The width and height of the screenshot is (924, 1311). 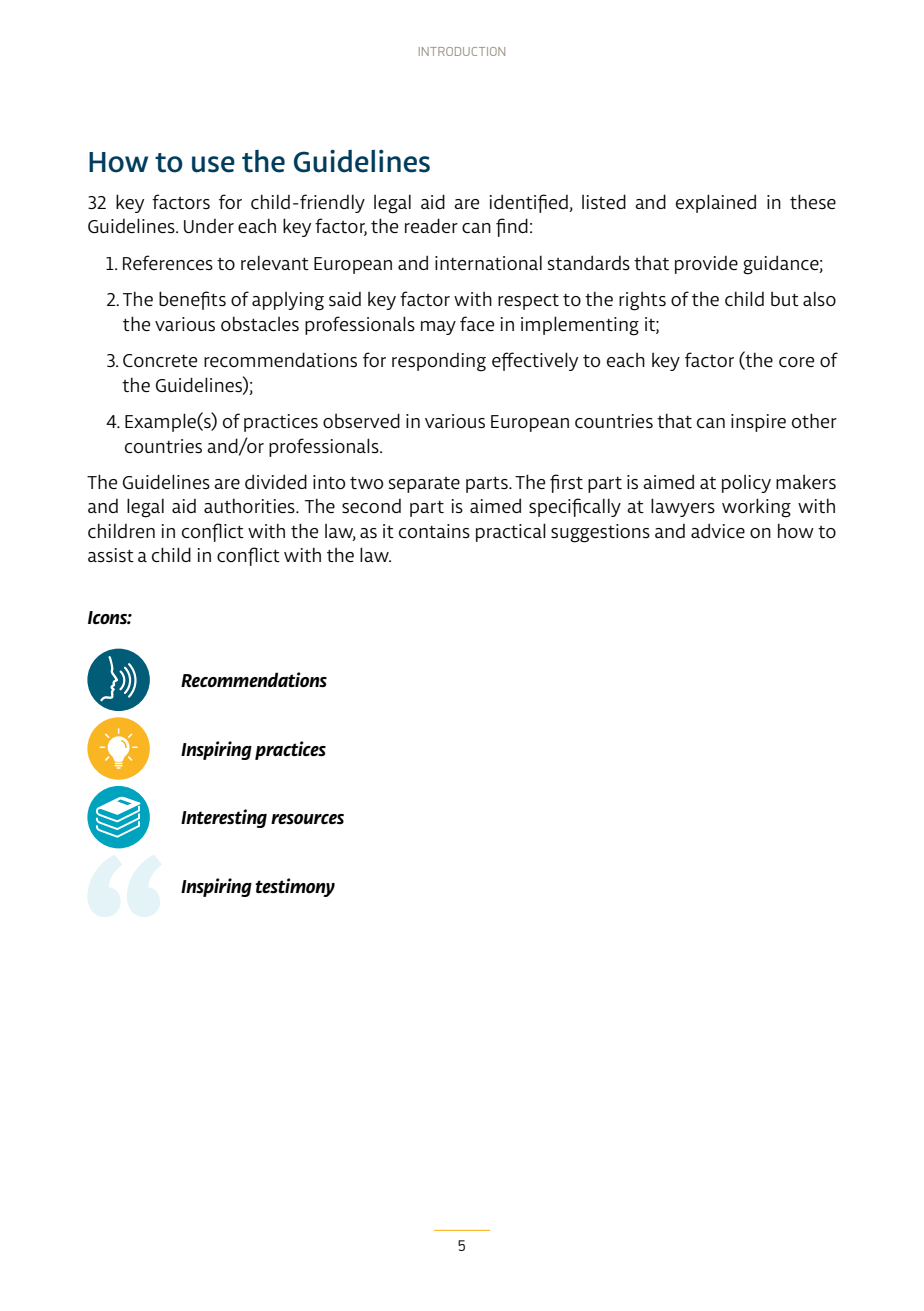 What do you see at coordinates (434, 531) in the screenshot?
I see `contains` at bounding box center [434, 531].
